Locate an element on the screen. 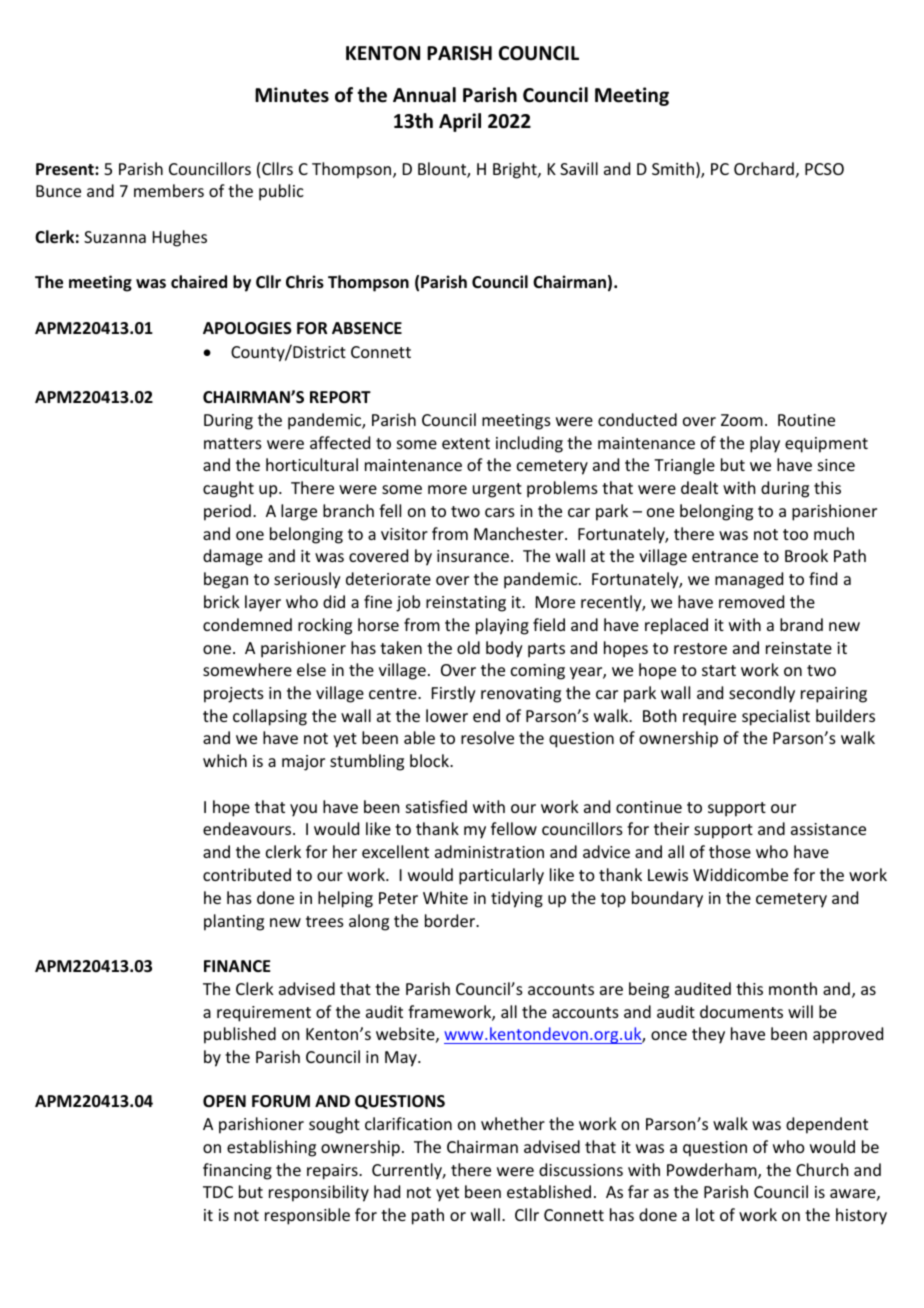  April is located at coordinates (460, 122).
